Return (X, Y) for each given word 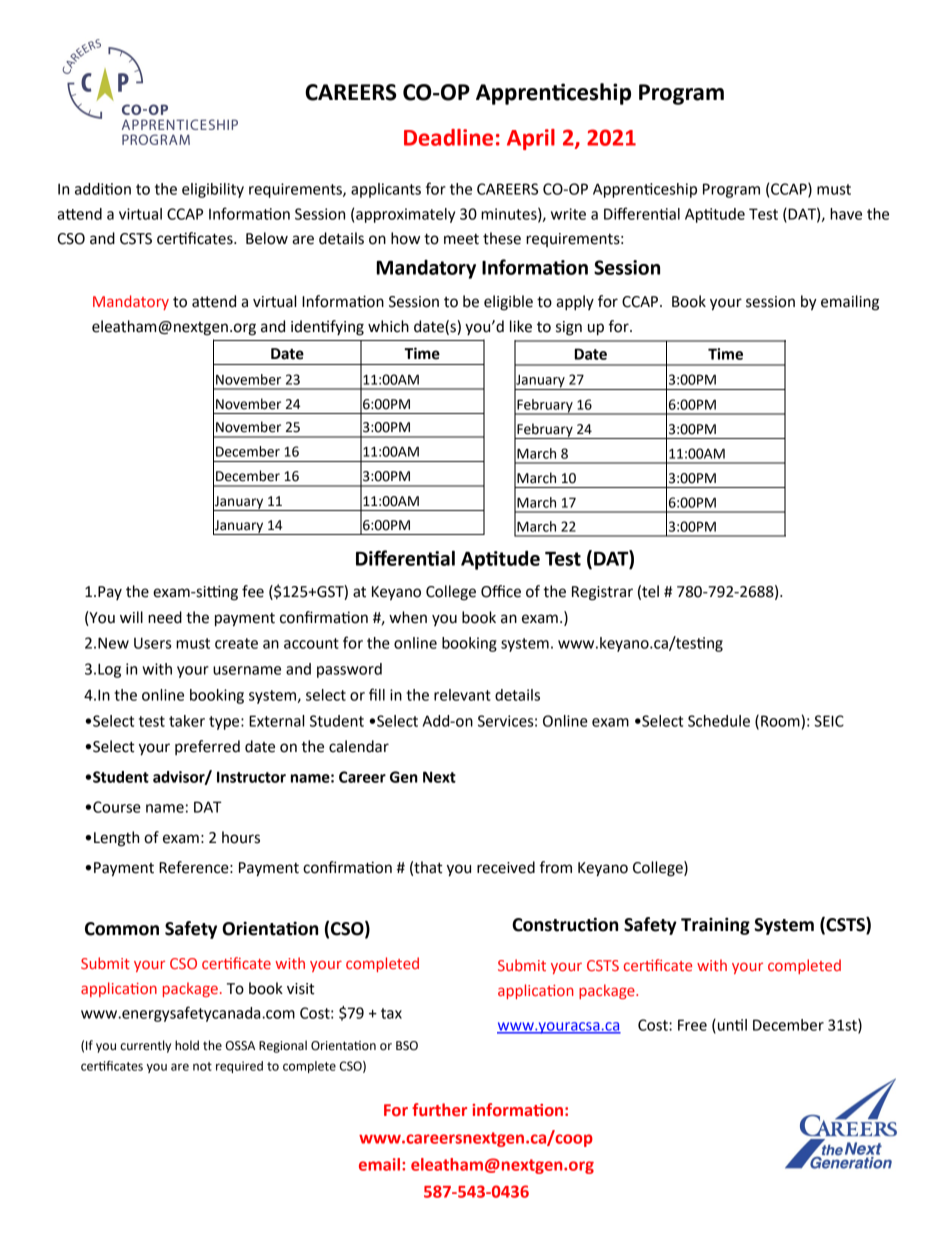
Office (501, 591)
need (165, 617)
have (846, 214)
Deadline (448, 137)
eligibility (213, 190)
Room (780, 721)
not (202, 1066)
